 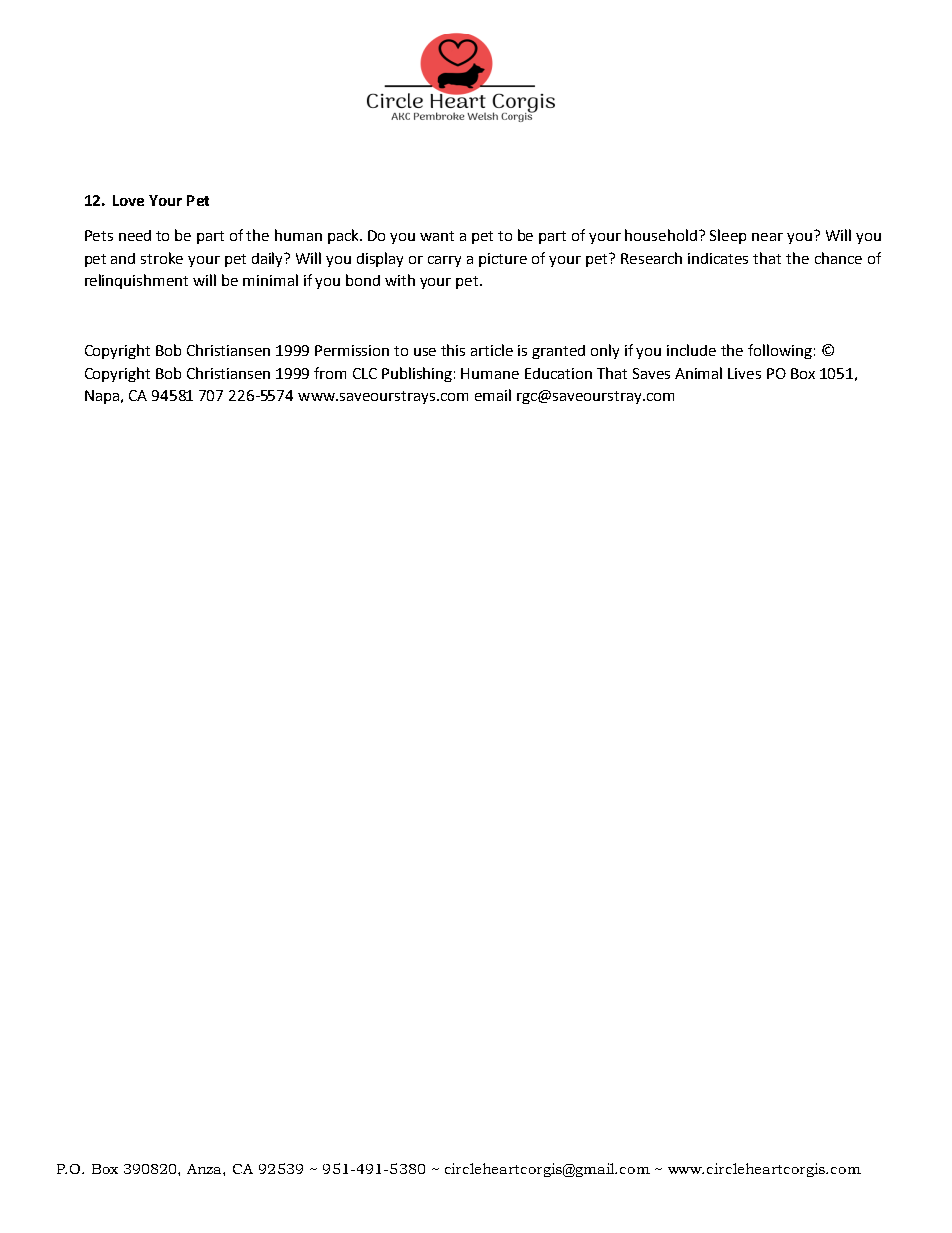 I want to click on indicates, so click(x=718, y=258).
